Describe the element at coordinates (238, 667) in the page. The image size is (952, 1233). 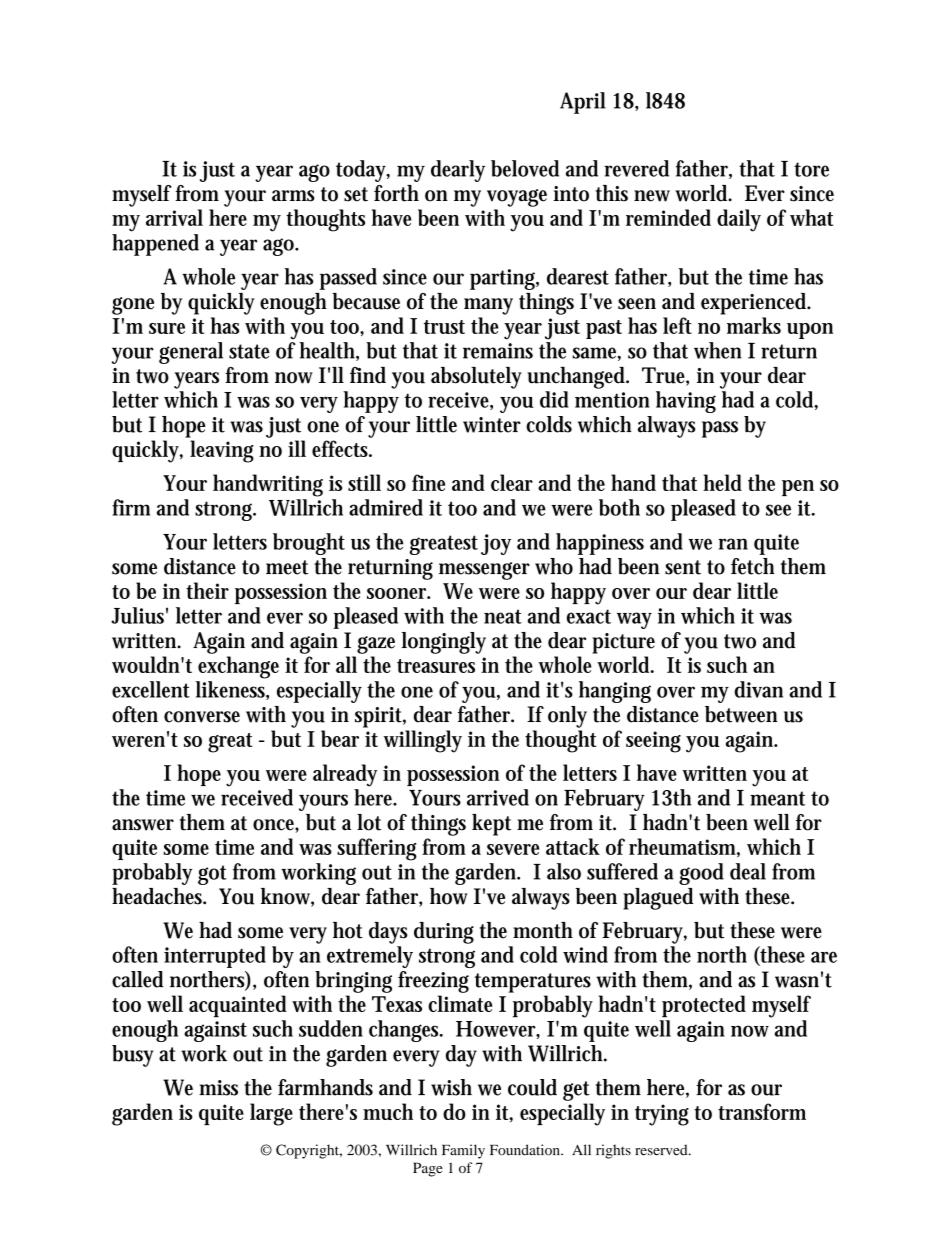
I see `exchange` at that location.
